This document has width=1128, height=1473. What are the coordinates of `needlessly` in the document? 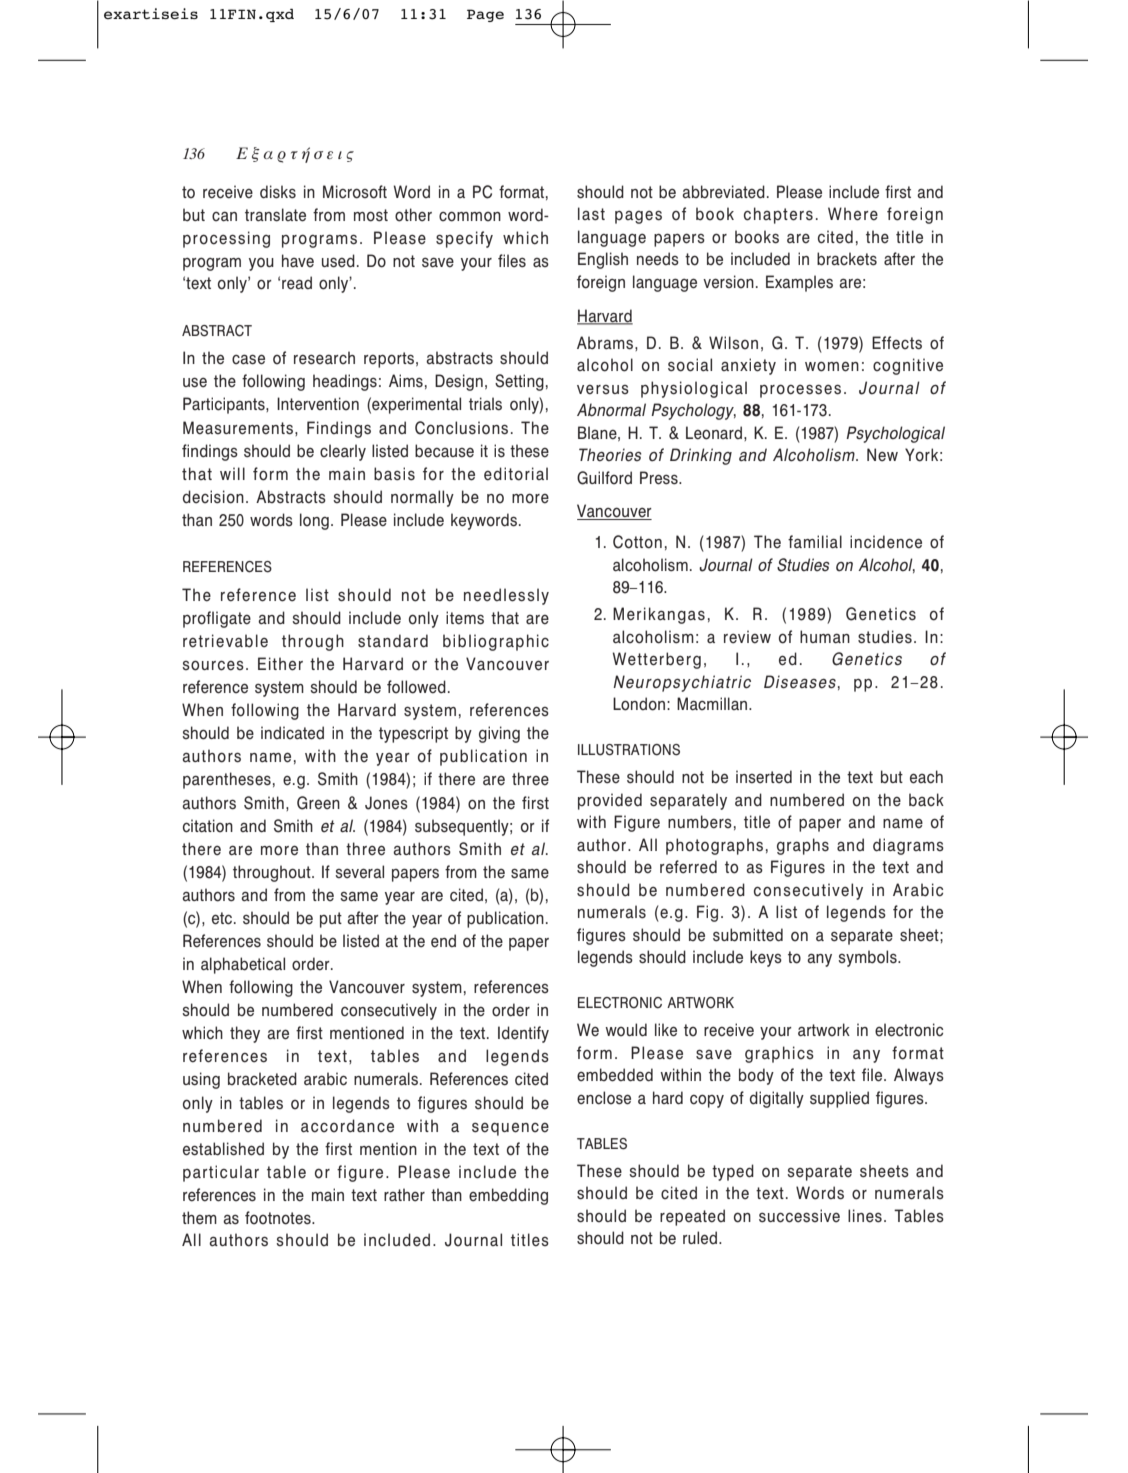 It's located at (506, 596).
